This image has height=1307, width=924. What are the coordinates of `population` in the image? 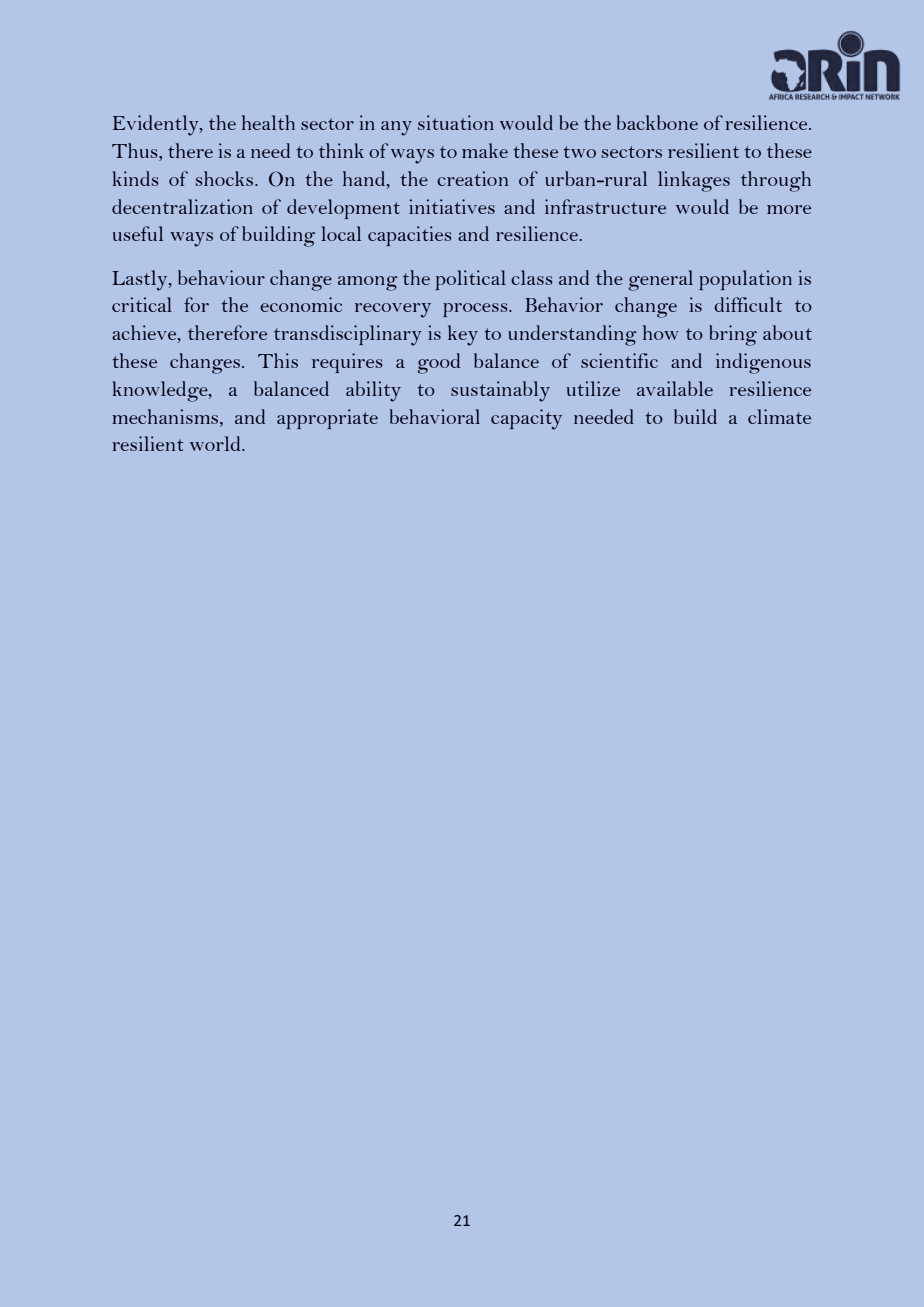 It's located at (745, 280).
